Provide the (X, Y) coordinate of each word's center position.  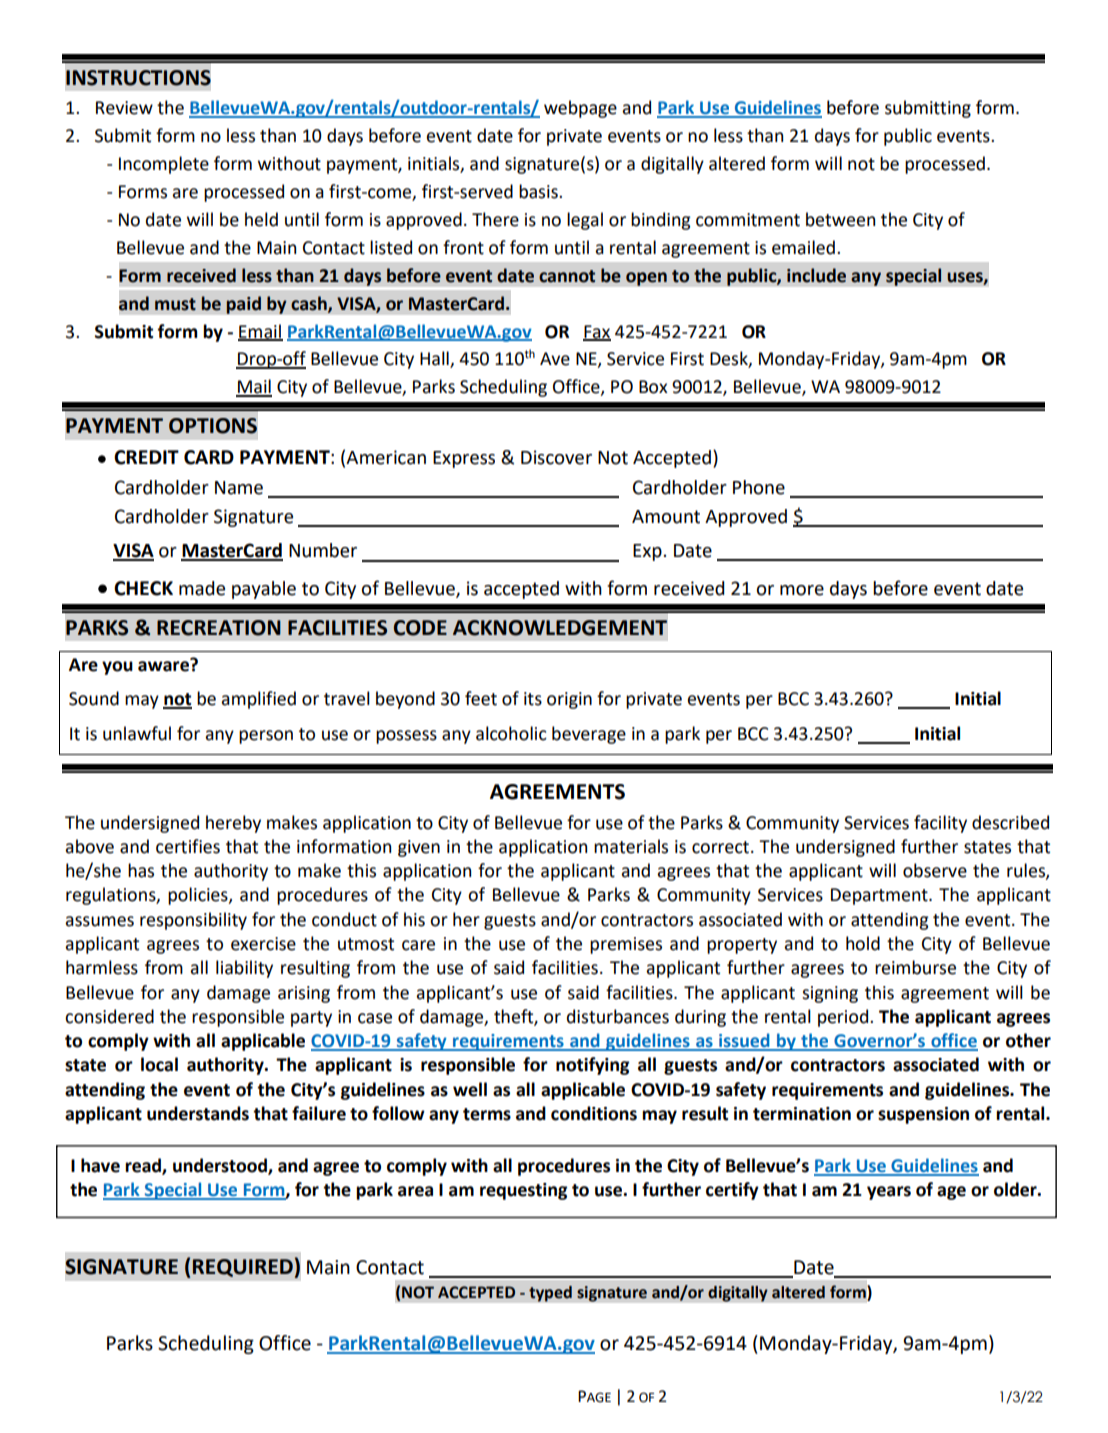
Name (239, 488)
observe (935, 870)
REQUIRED (243, 1268)
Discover (556, 457)
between (840, 219)
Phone (759, 487)
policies (199, 896)
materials (631, 846)
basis (539, 191)
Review (124, 108)
